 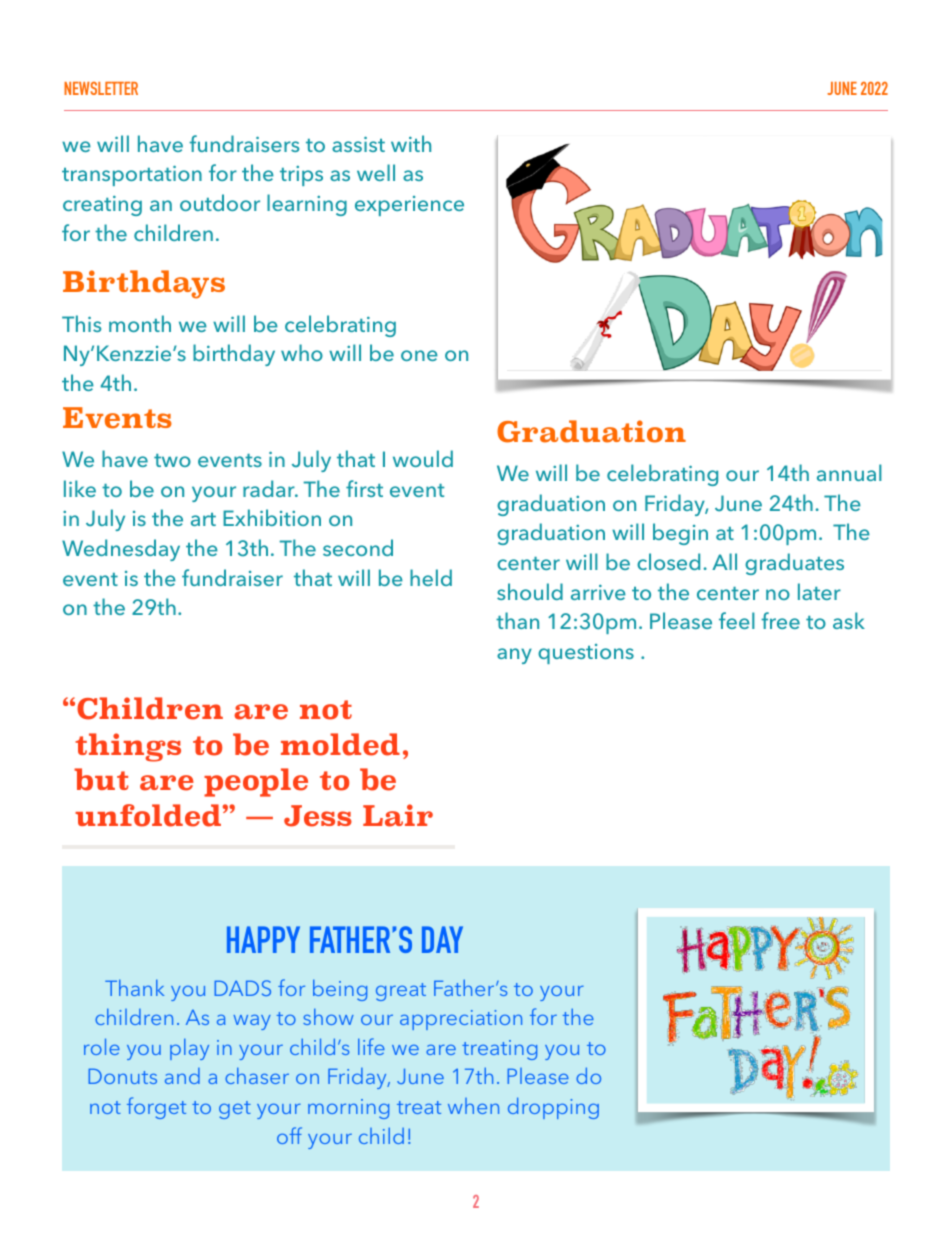 I want to click on experience, so click(x=409, y=206).
